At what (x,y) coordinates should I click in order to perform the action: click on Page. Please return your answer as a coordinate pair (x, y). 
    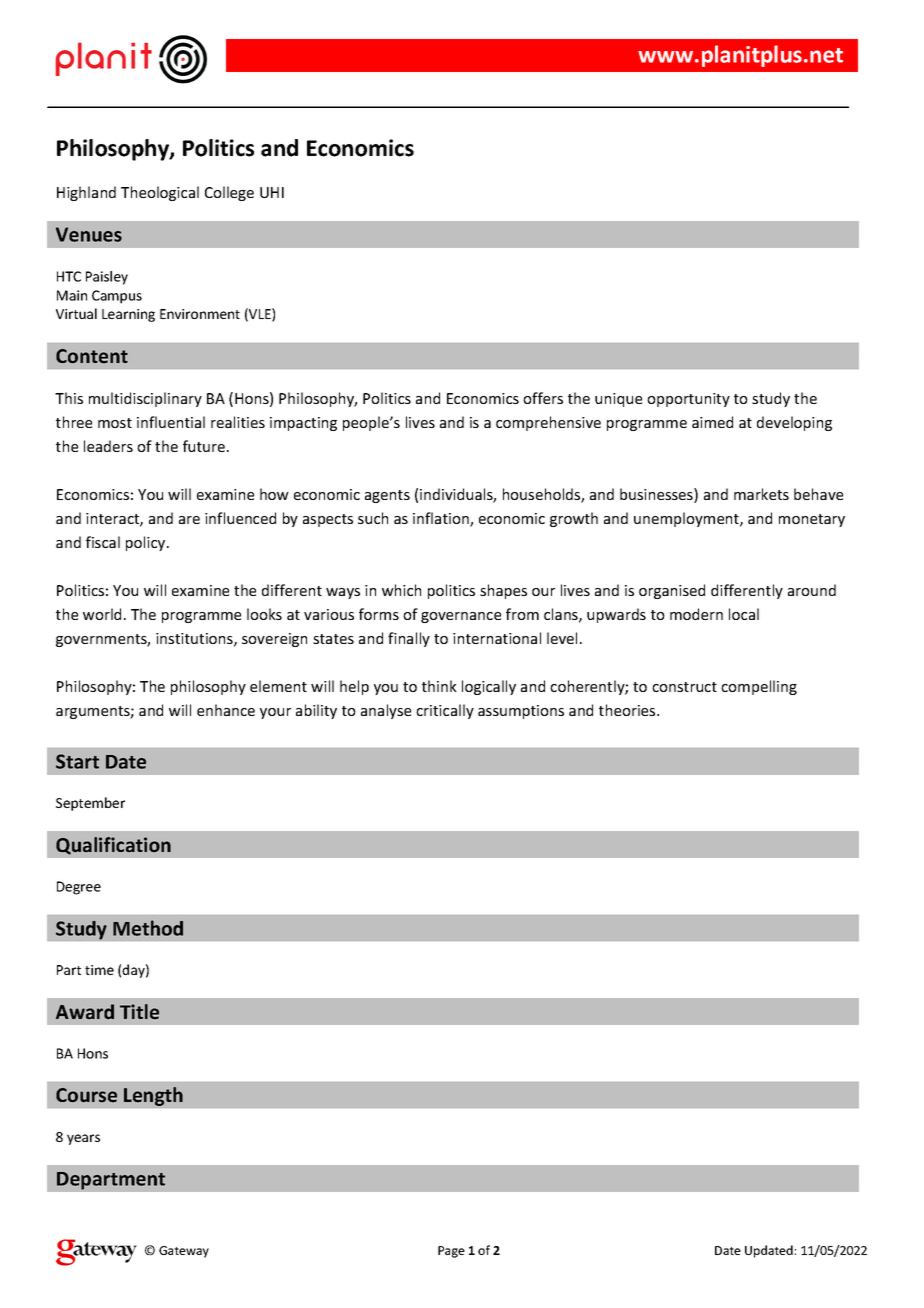
    Looking at the image, I should click on (451, 1252).
